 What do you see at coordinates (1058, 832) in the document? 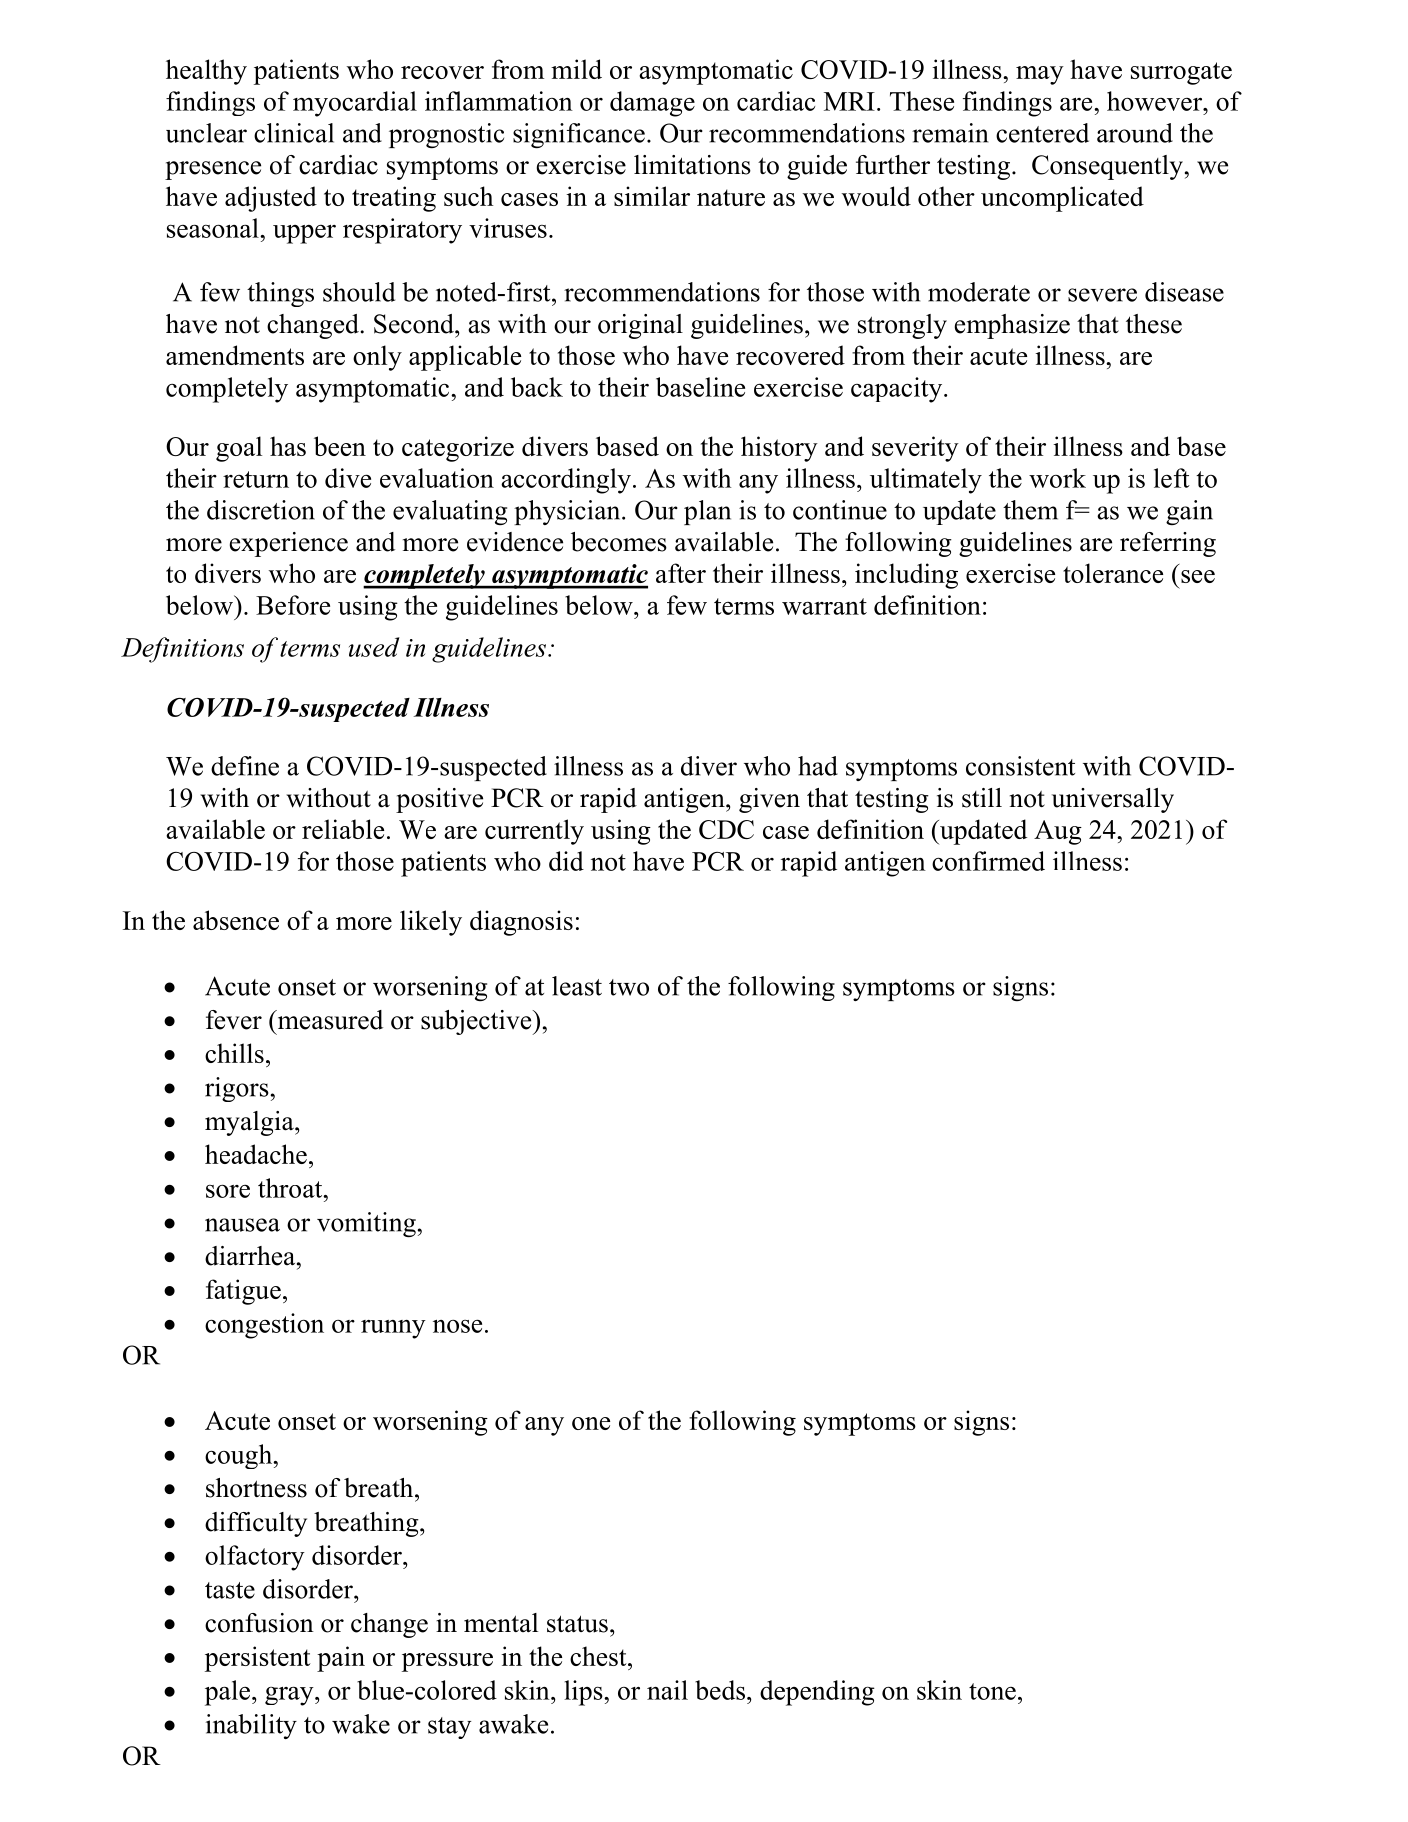
I see `Aug` at bounding box center [1058, 832].
